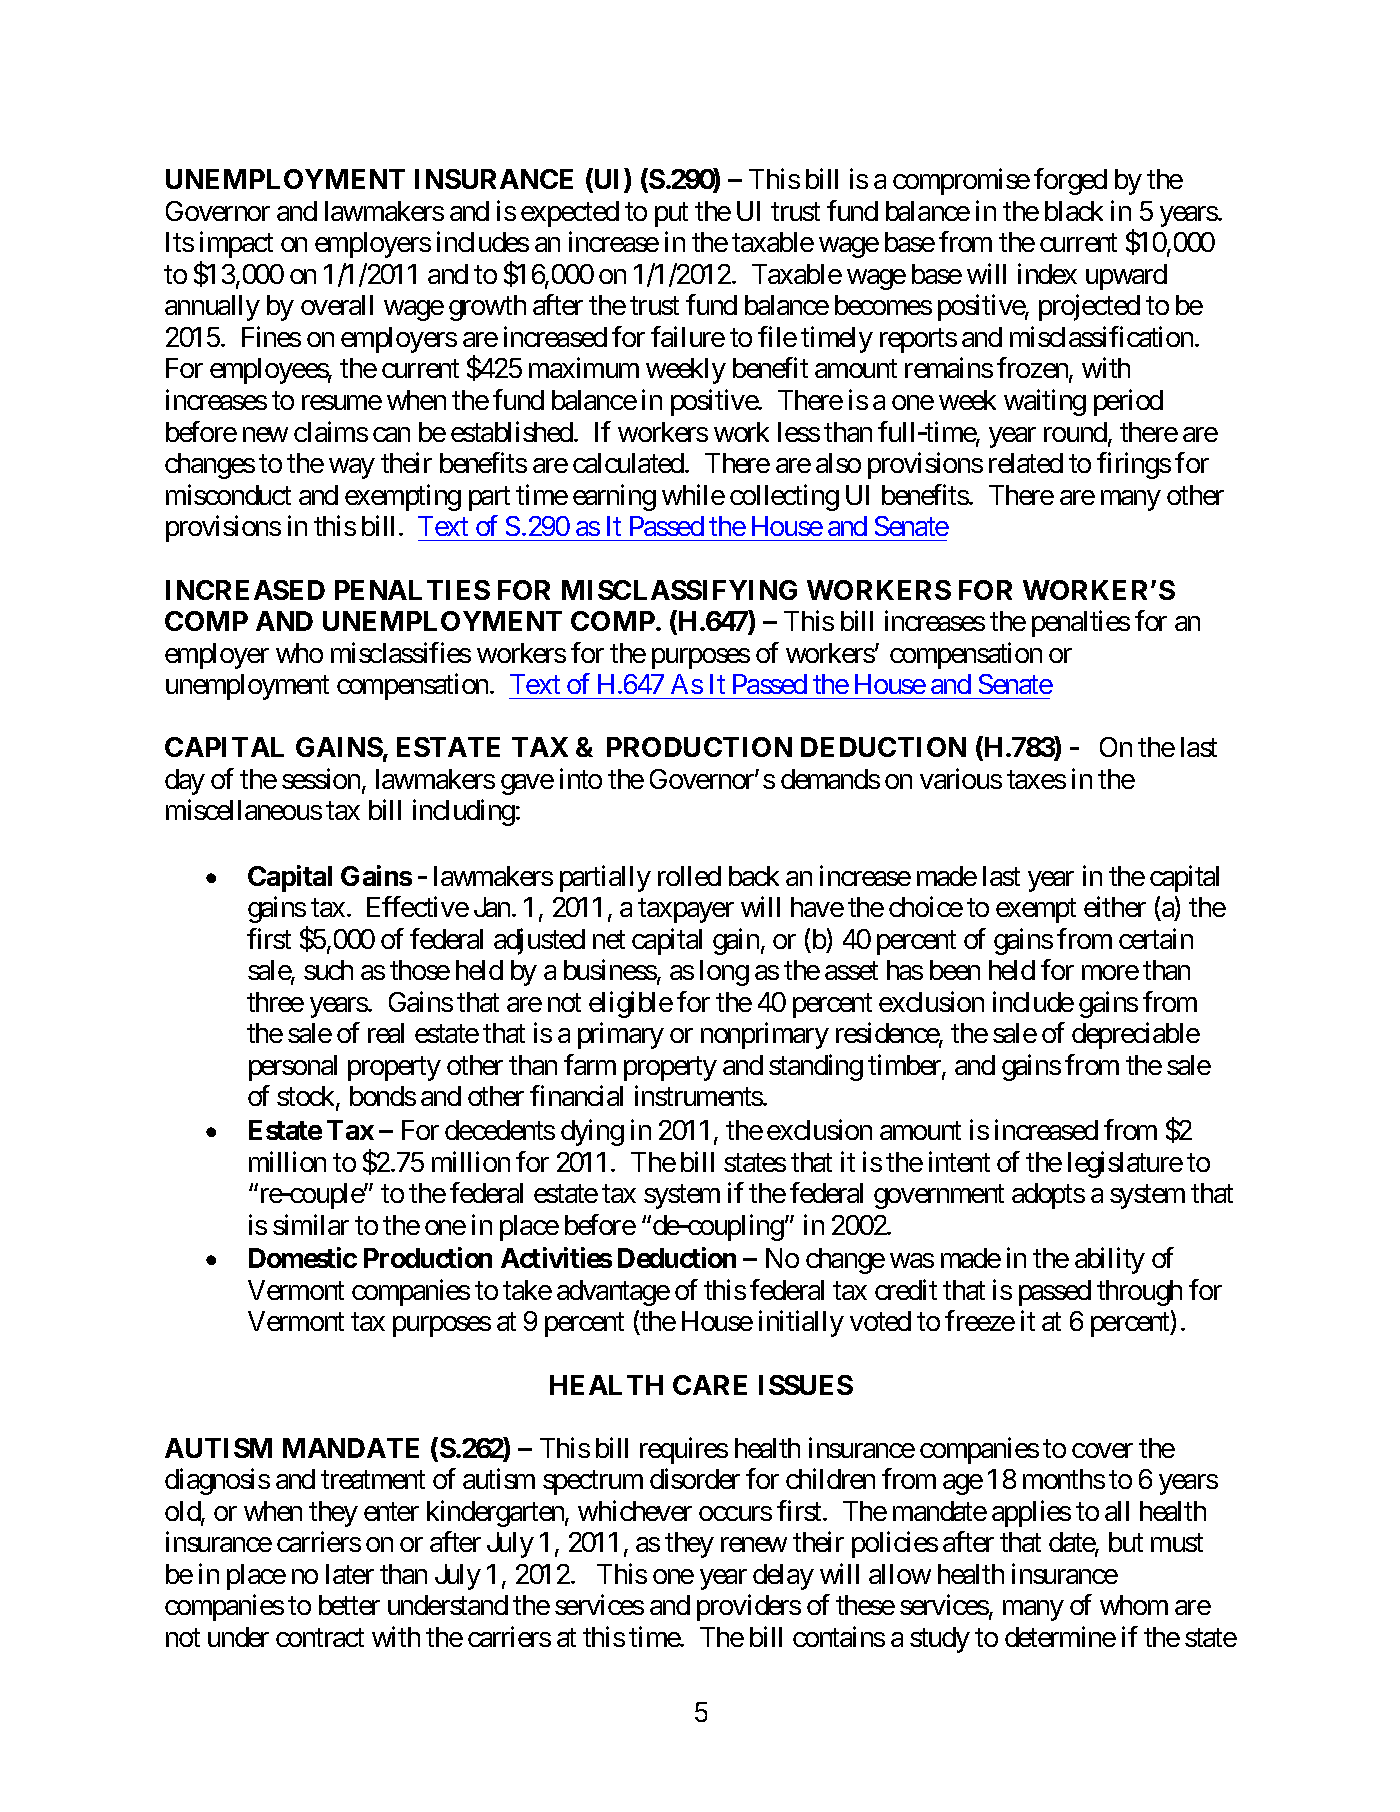  What do you see at coordinates (293, 1068) in the document?
I see `personal` at bounding box center [293, 1068].
